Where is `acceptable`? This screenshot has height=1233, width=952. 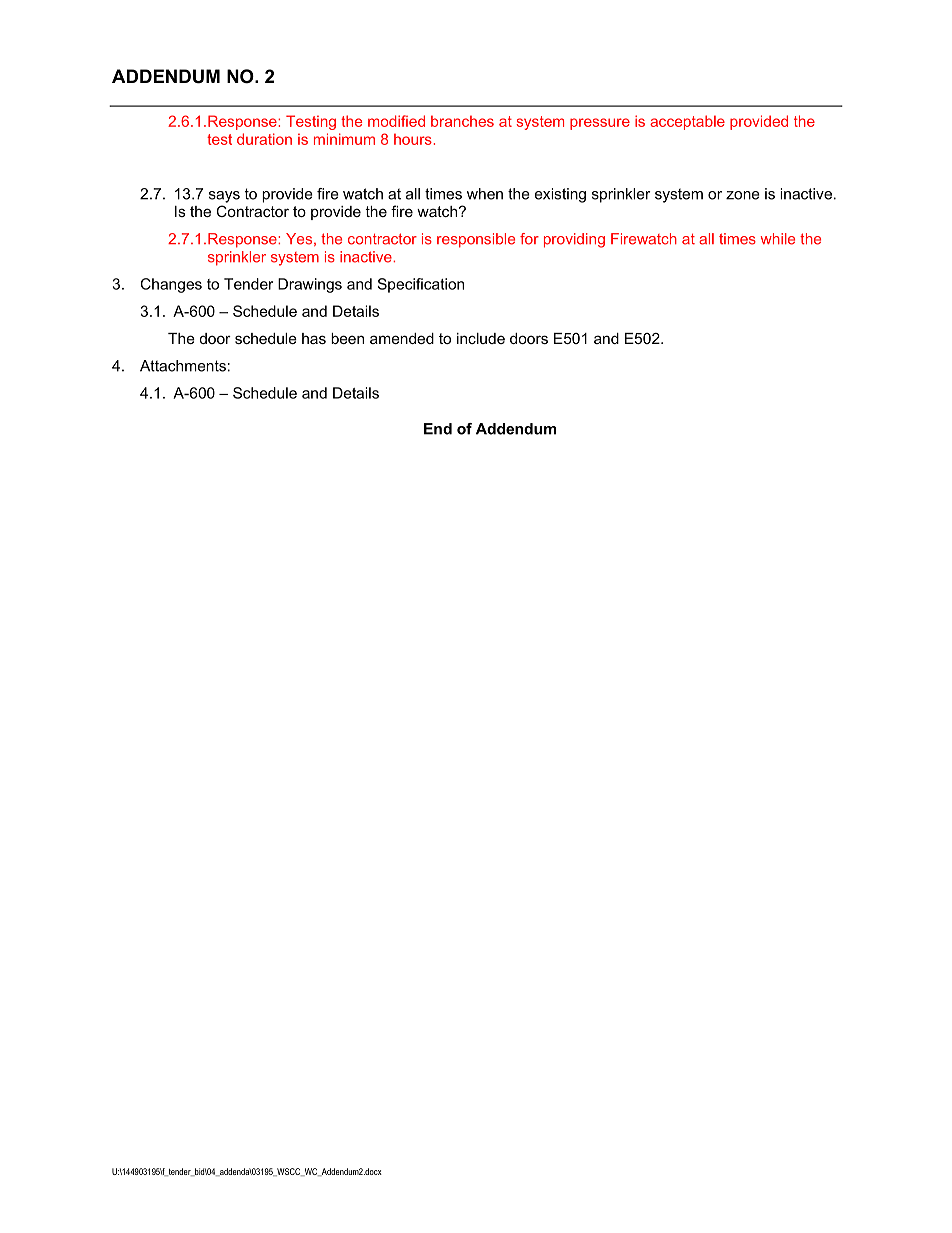 acceptable is located at coordinates (687, 122).
